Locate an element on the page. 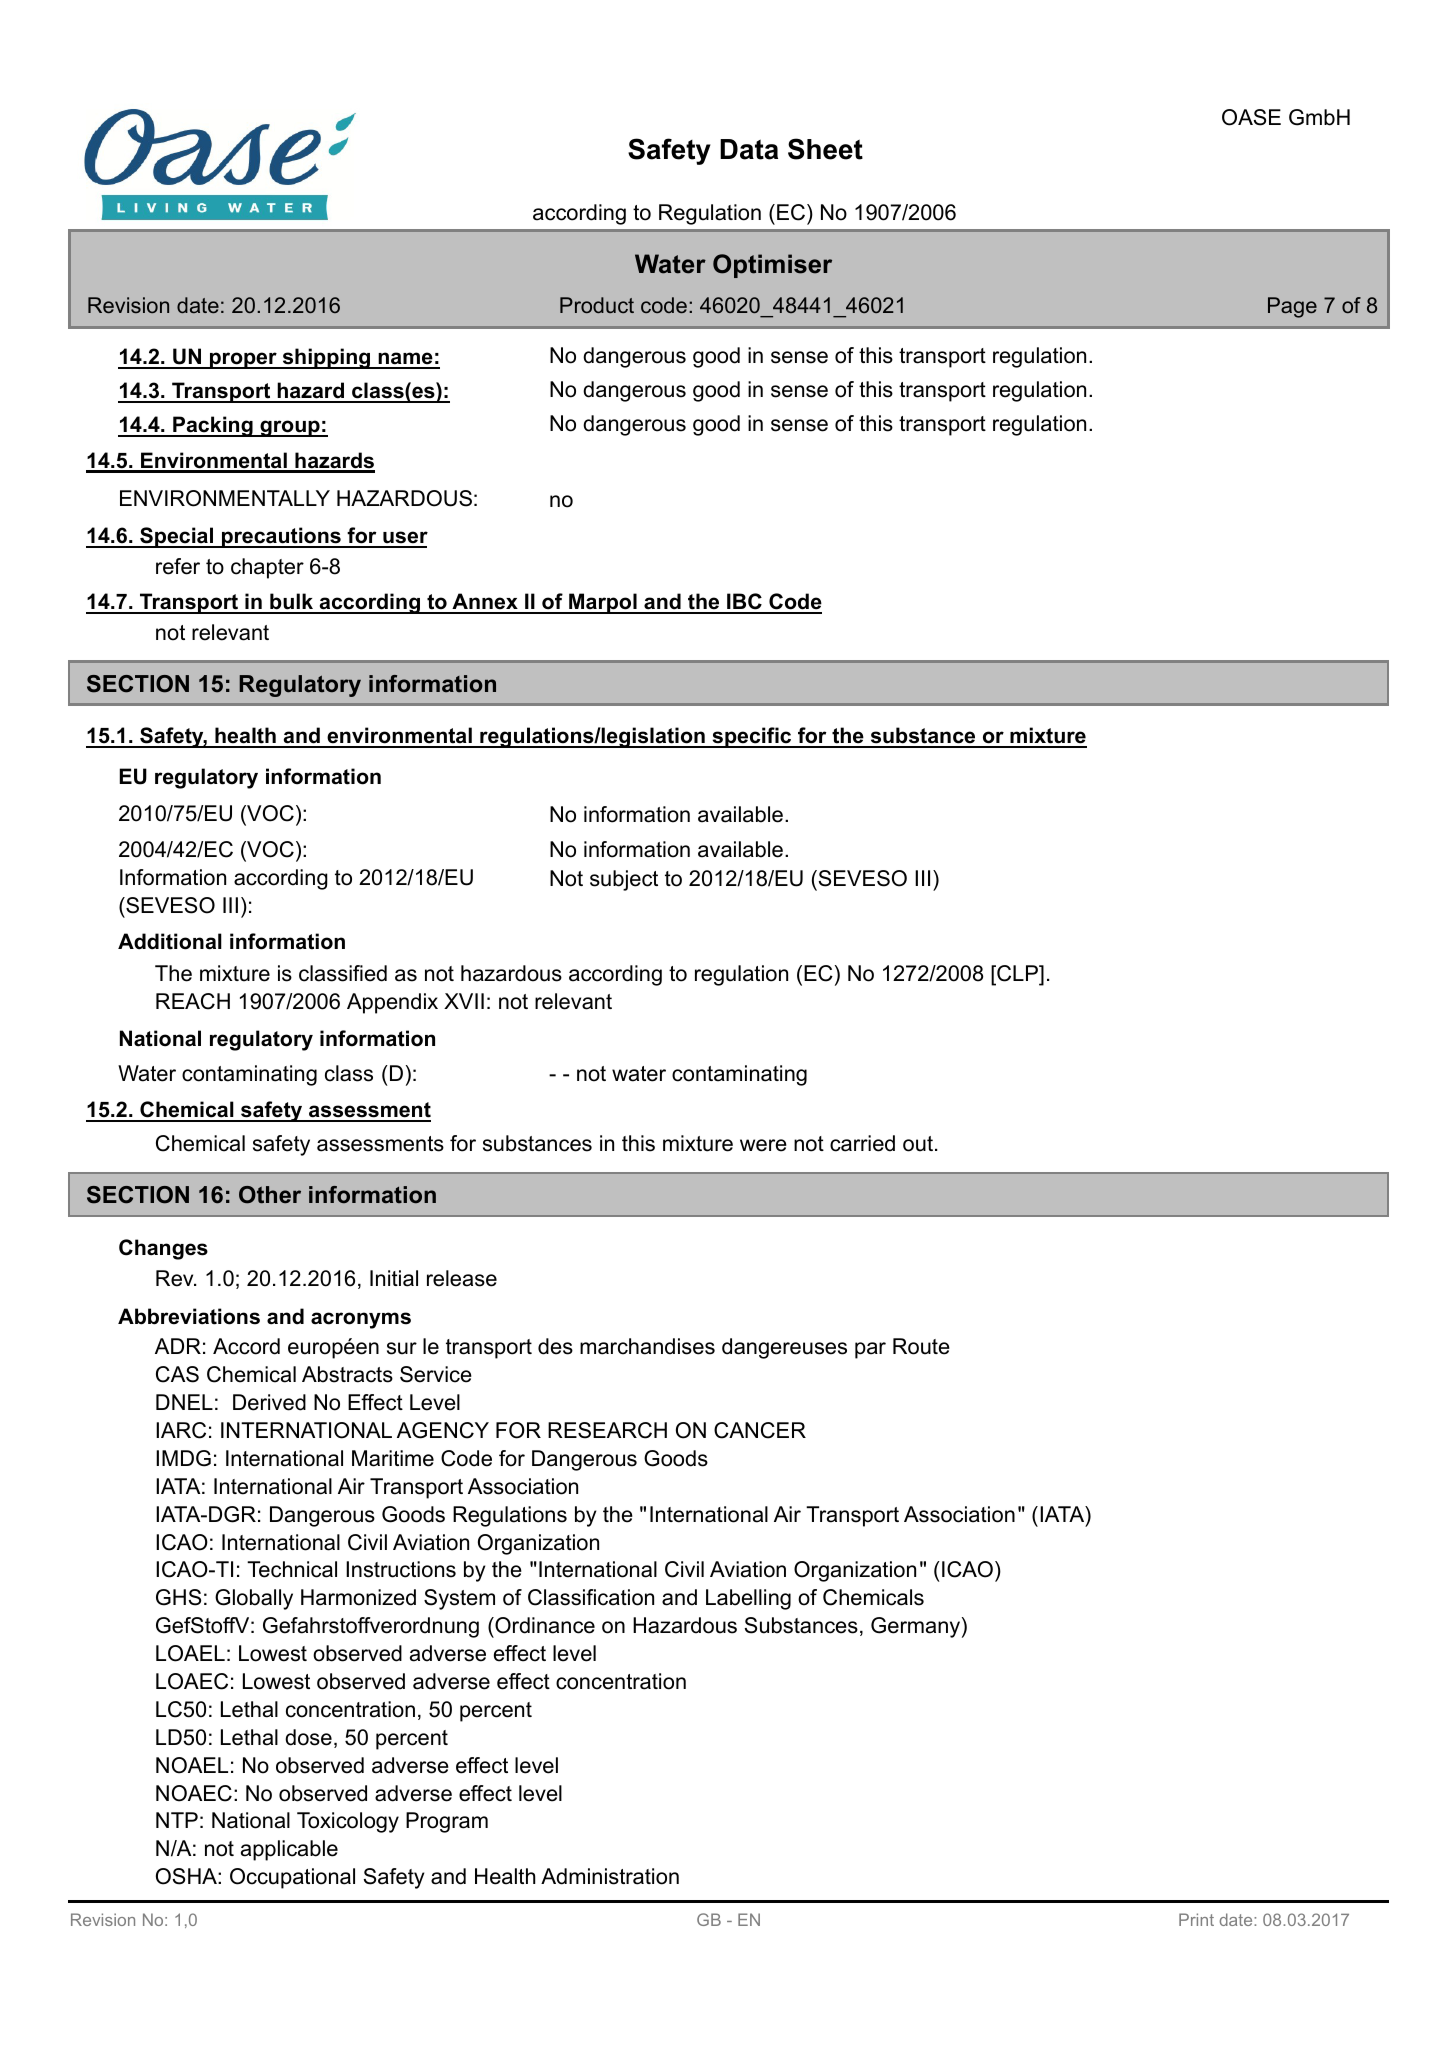 The height and width of the document is (2059, 1452). par is located at coordinates (870, 1350).
